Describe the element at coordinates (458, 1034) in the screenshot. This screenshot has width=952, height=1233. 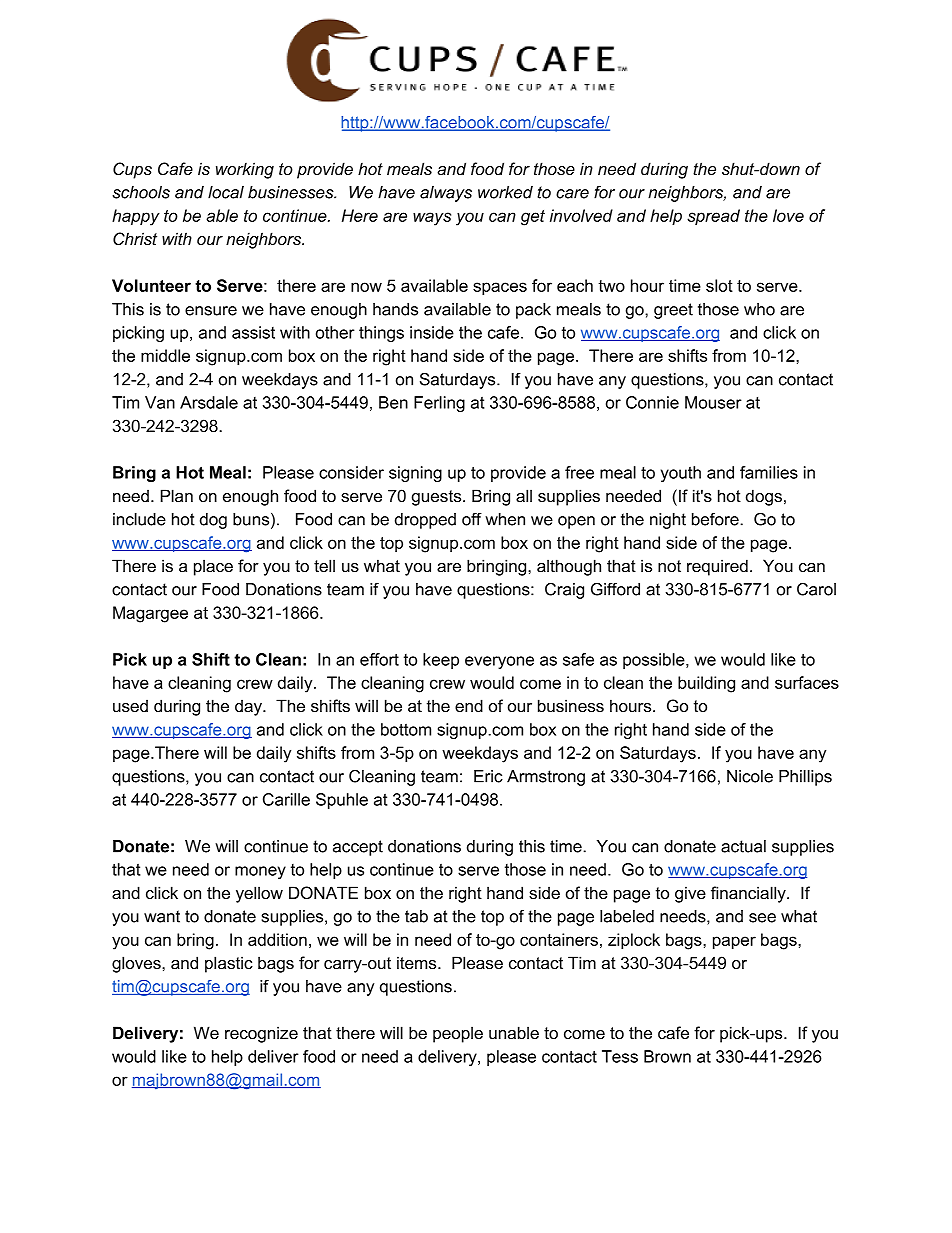
I see `people` at that location.
